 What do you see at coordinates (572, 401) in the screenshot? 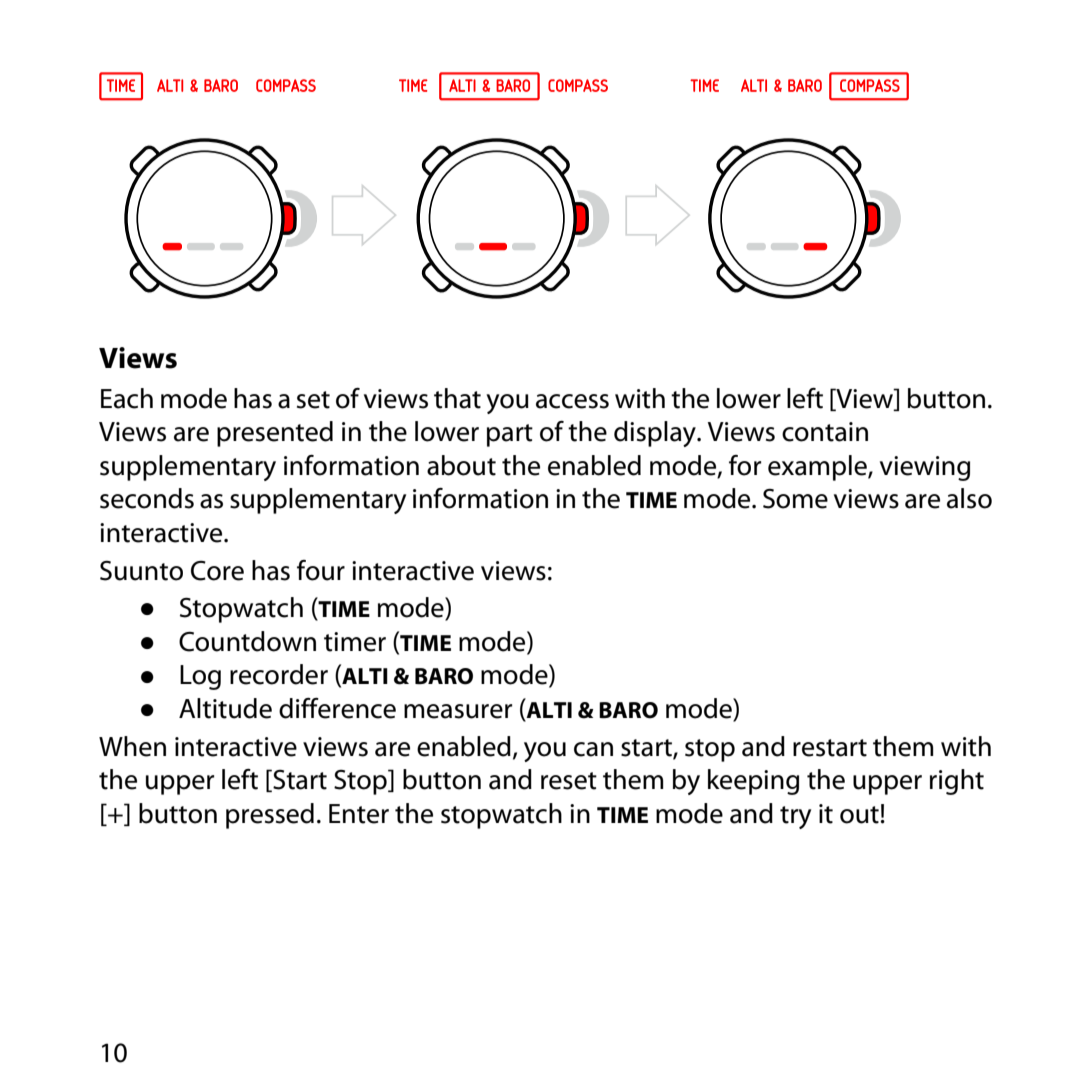
I see `access` at bounding box center [572, 401].
